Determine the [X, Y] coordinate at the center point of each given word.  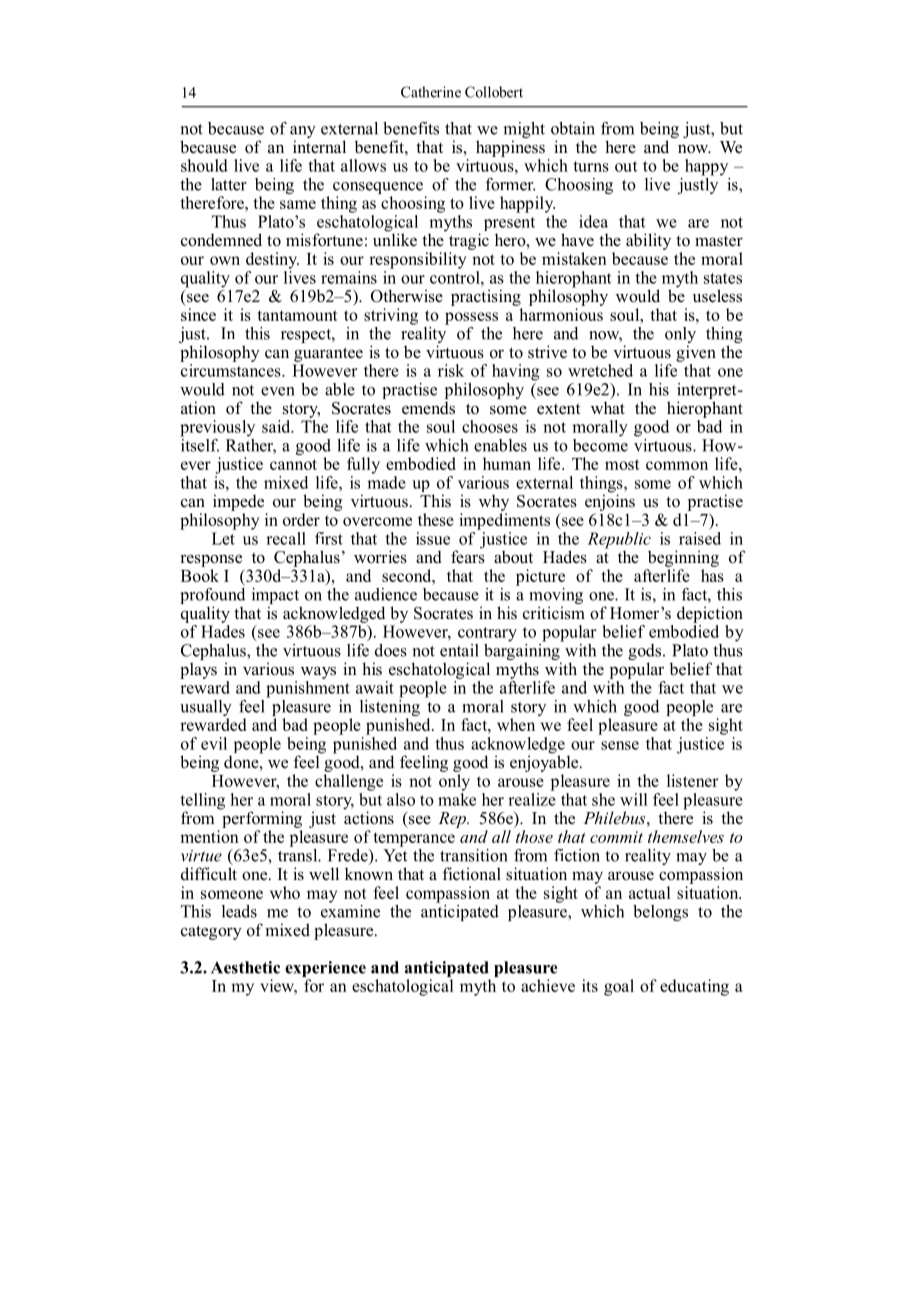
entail [459, 650]
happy [706, 167]
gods [646, 653]
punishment [308, 688]
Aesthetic [245, 967]
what [608, 407]
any [303, 133]
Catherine [431, 92]
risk [451, 370]
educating [694, 987]
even [278, 391]
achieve [548, 985]
